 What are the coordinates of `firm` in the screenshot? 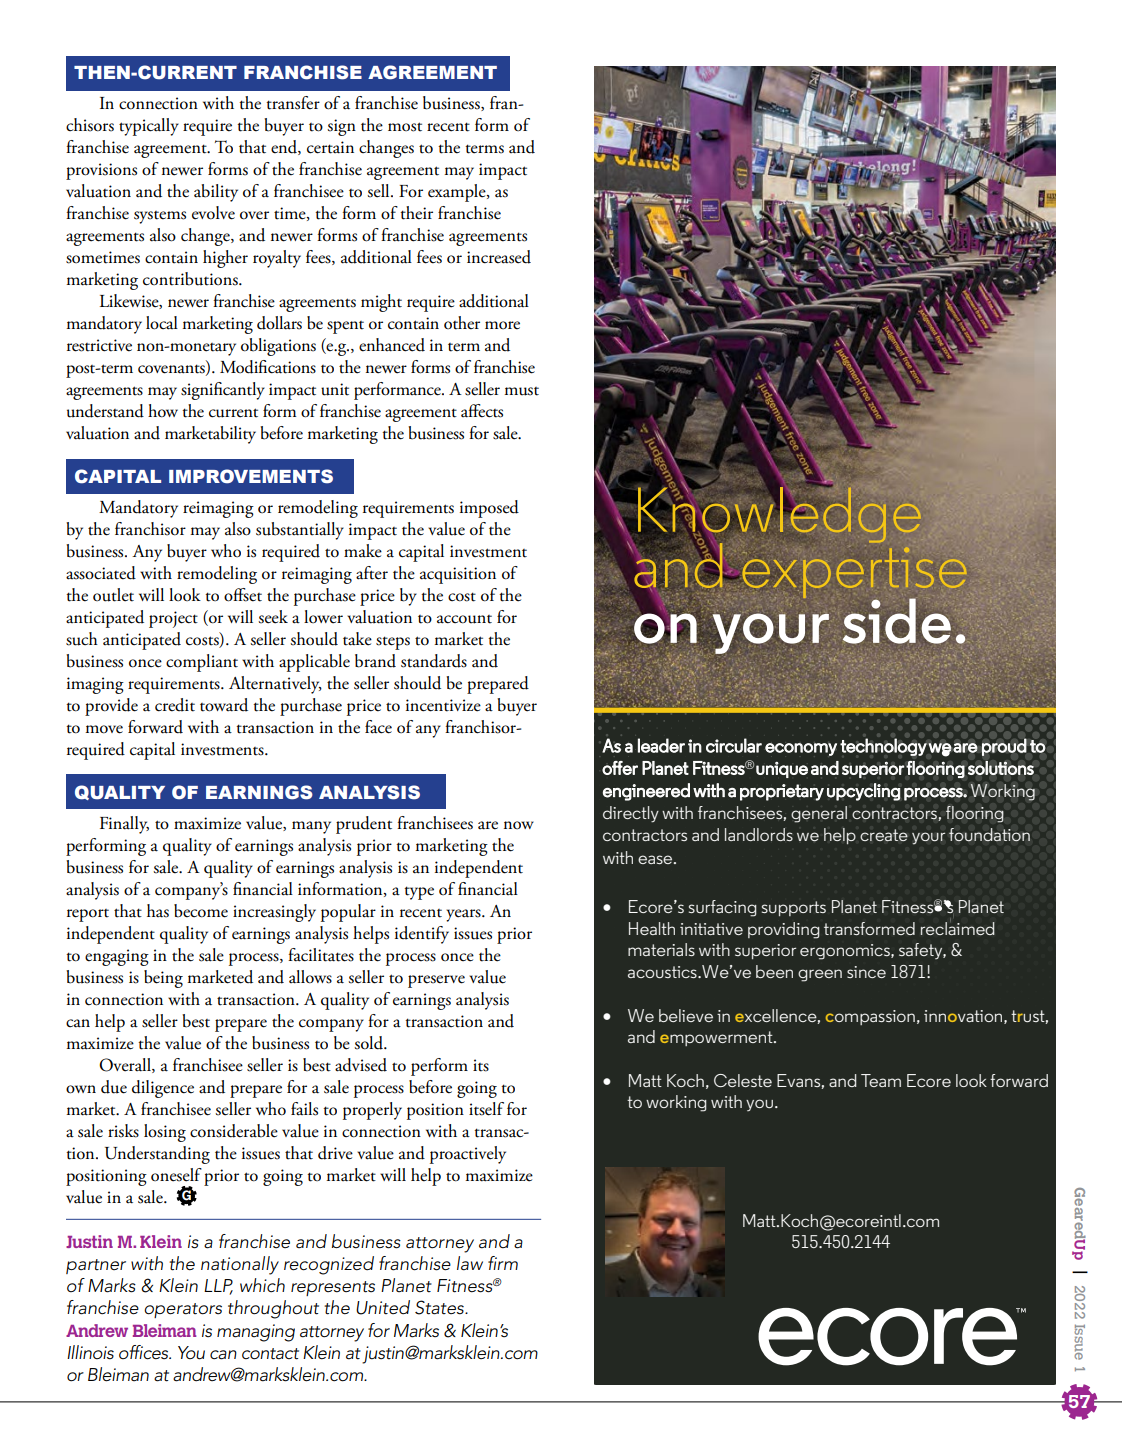 It's located at (503, 1263).
